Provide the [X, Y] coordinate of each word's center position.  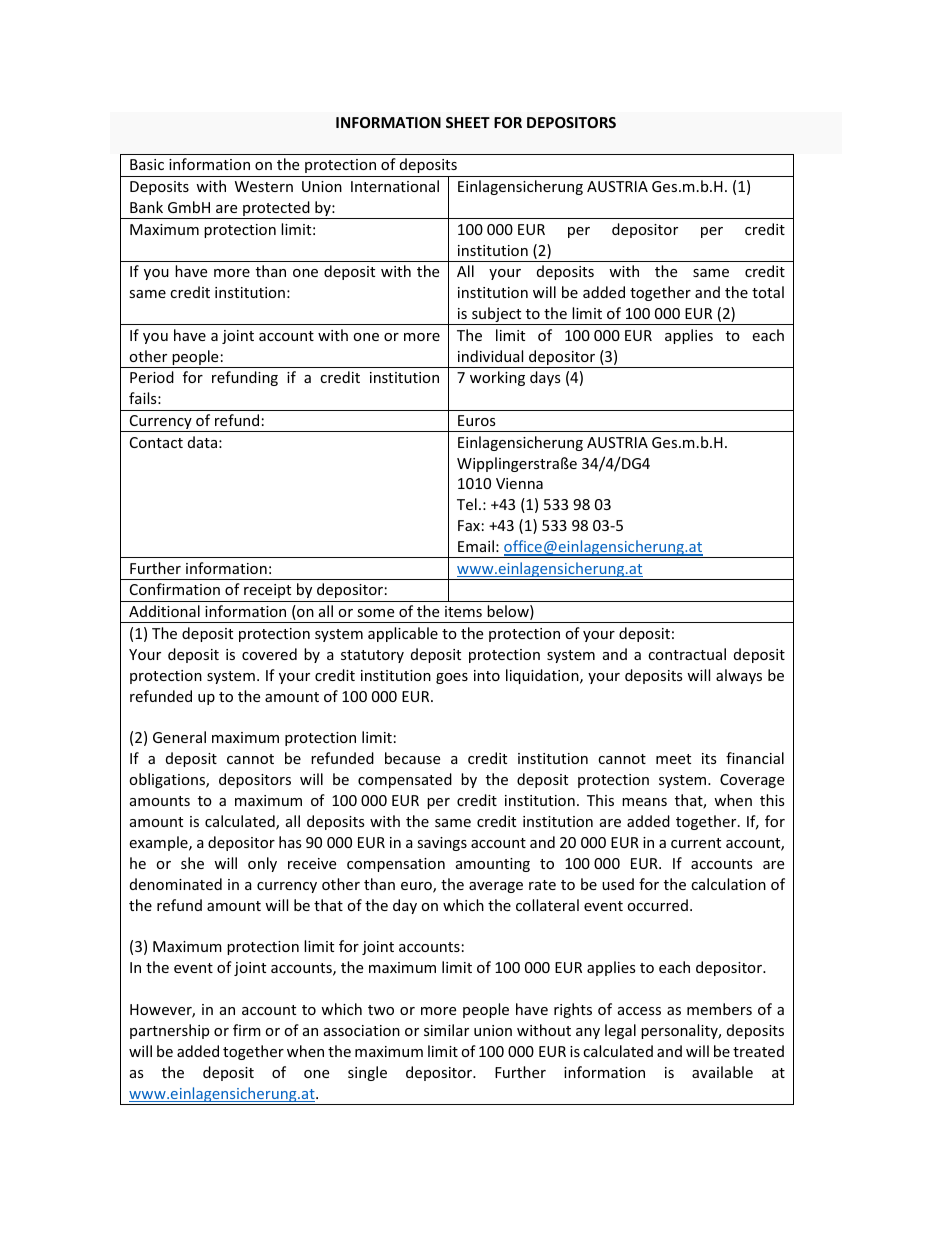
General [179, 737]
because [412, 758]
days [545, 378]
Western [264, 186]
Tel [467, 504]
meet [673, 759]
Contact [156, 442]
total [768, 292]
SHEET [468, 122]
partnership [169, 1031]
